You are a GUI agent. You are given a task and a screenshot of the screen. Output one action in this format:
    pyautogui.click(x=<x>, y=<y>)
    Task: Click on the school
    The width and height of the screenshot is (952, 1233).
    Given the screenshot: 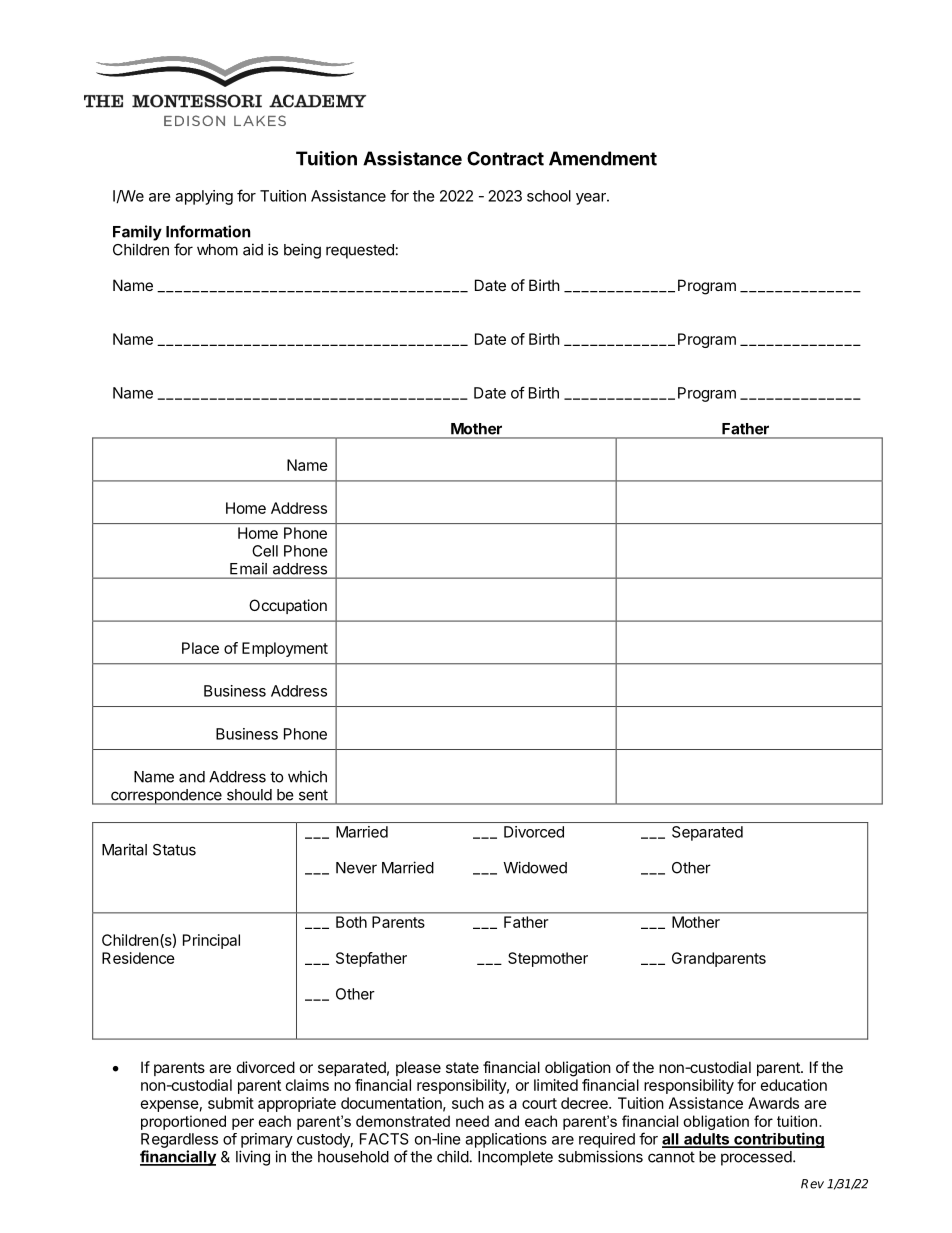 What is the action you would take?
    pyautogui.click(x=549, y=196)
